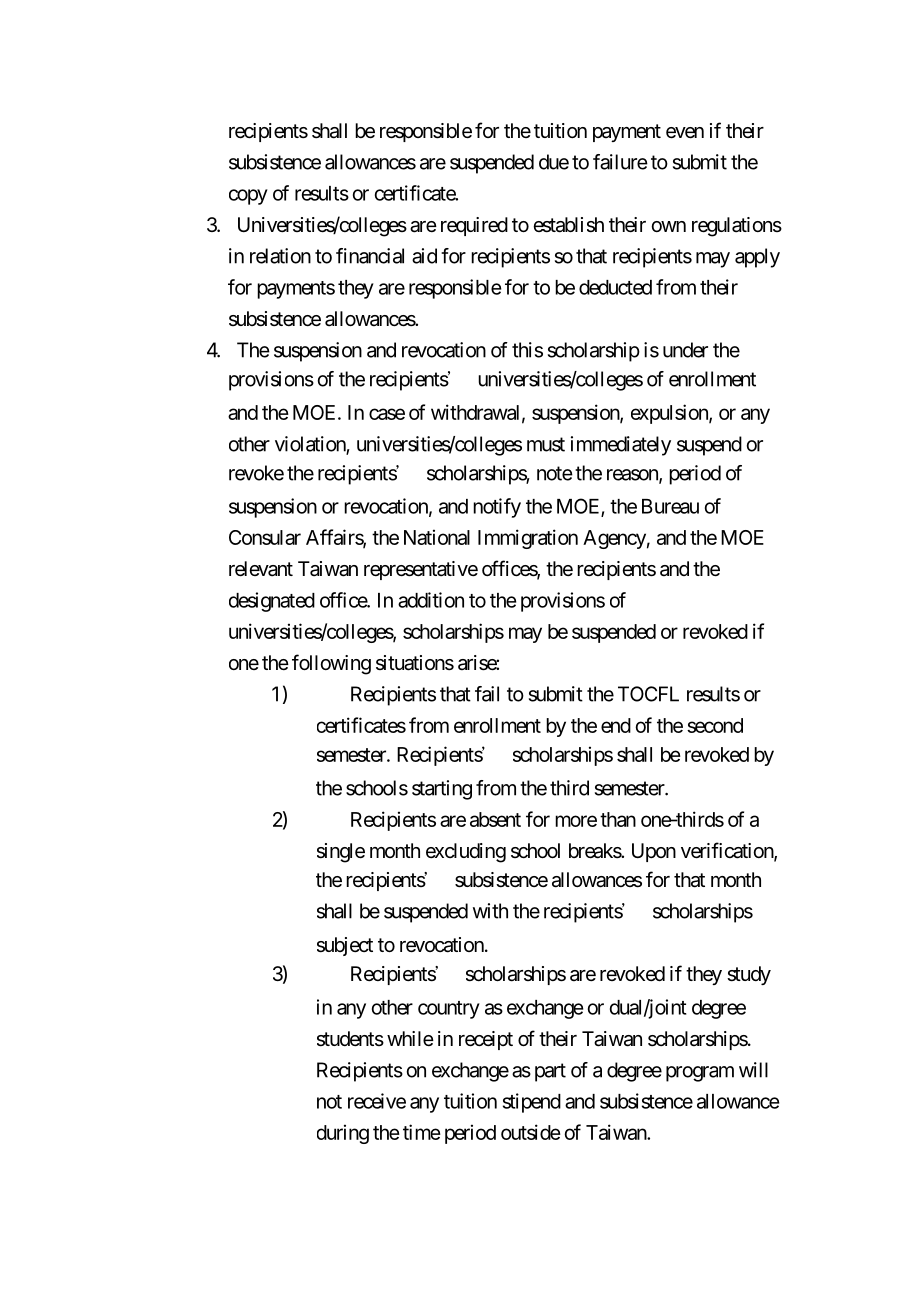 This document has height=1308, width=924. What do you see at coordinates (532, 1103) in the document?
I see `stipend` at bounding box center [532, 1103].
